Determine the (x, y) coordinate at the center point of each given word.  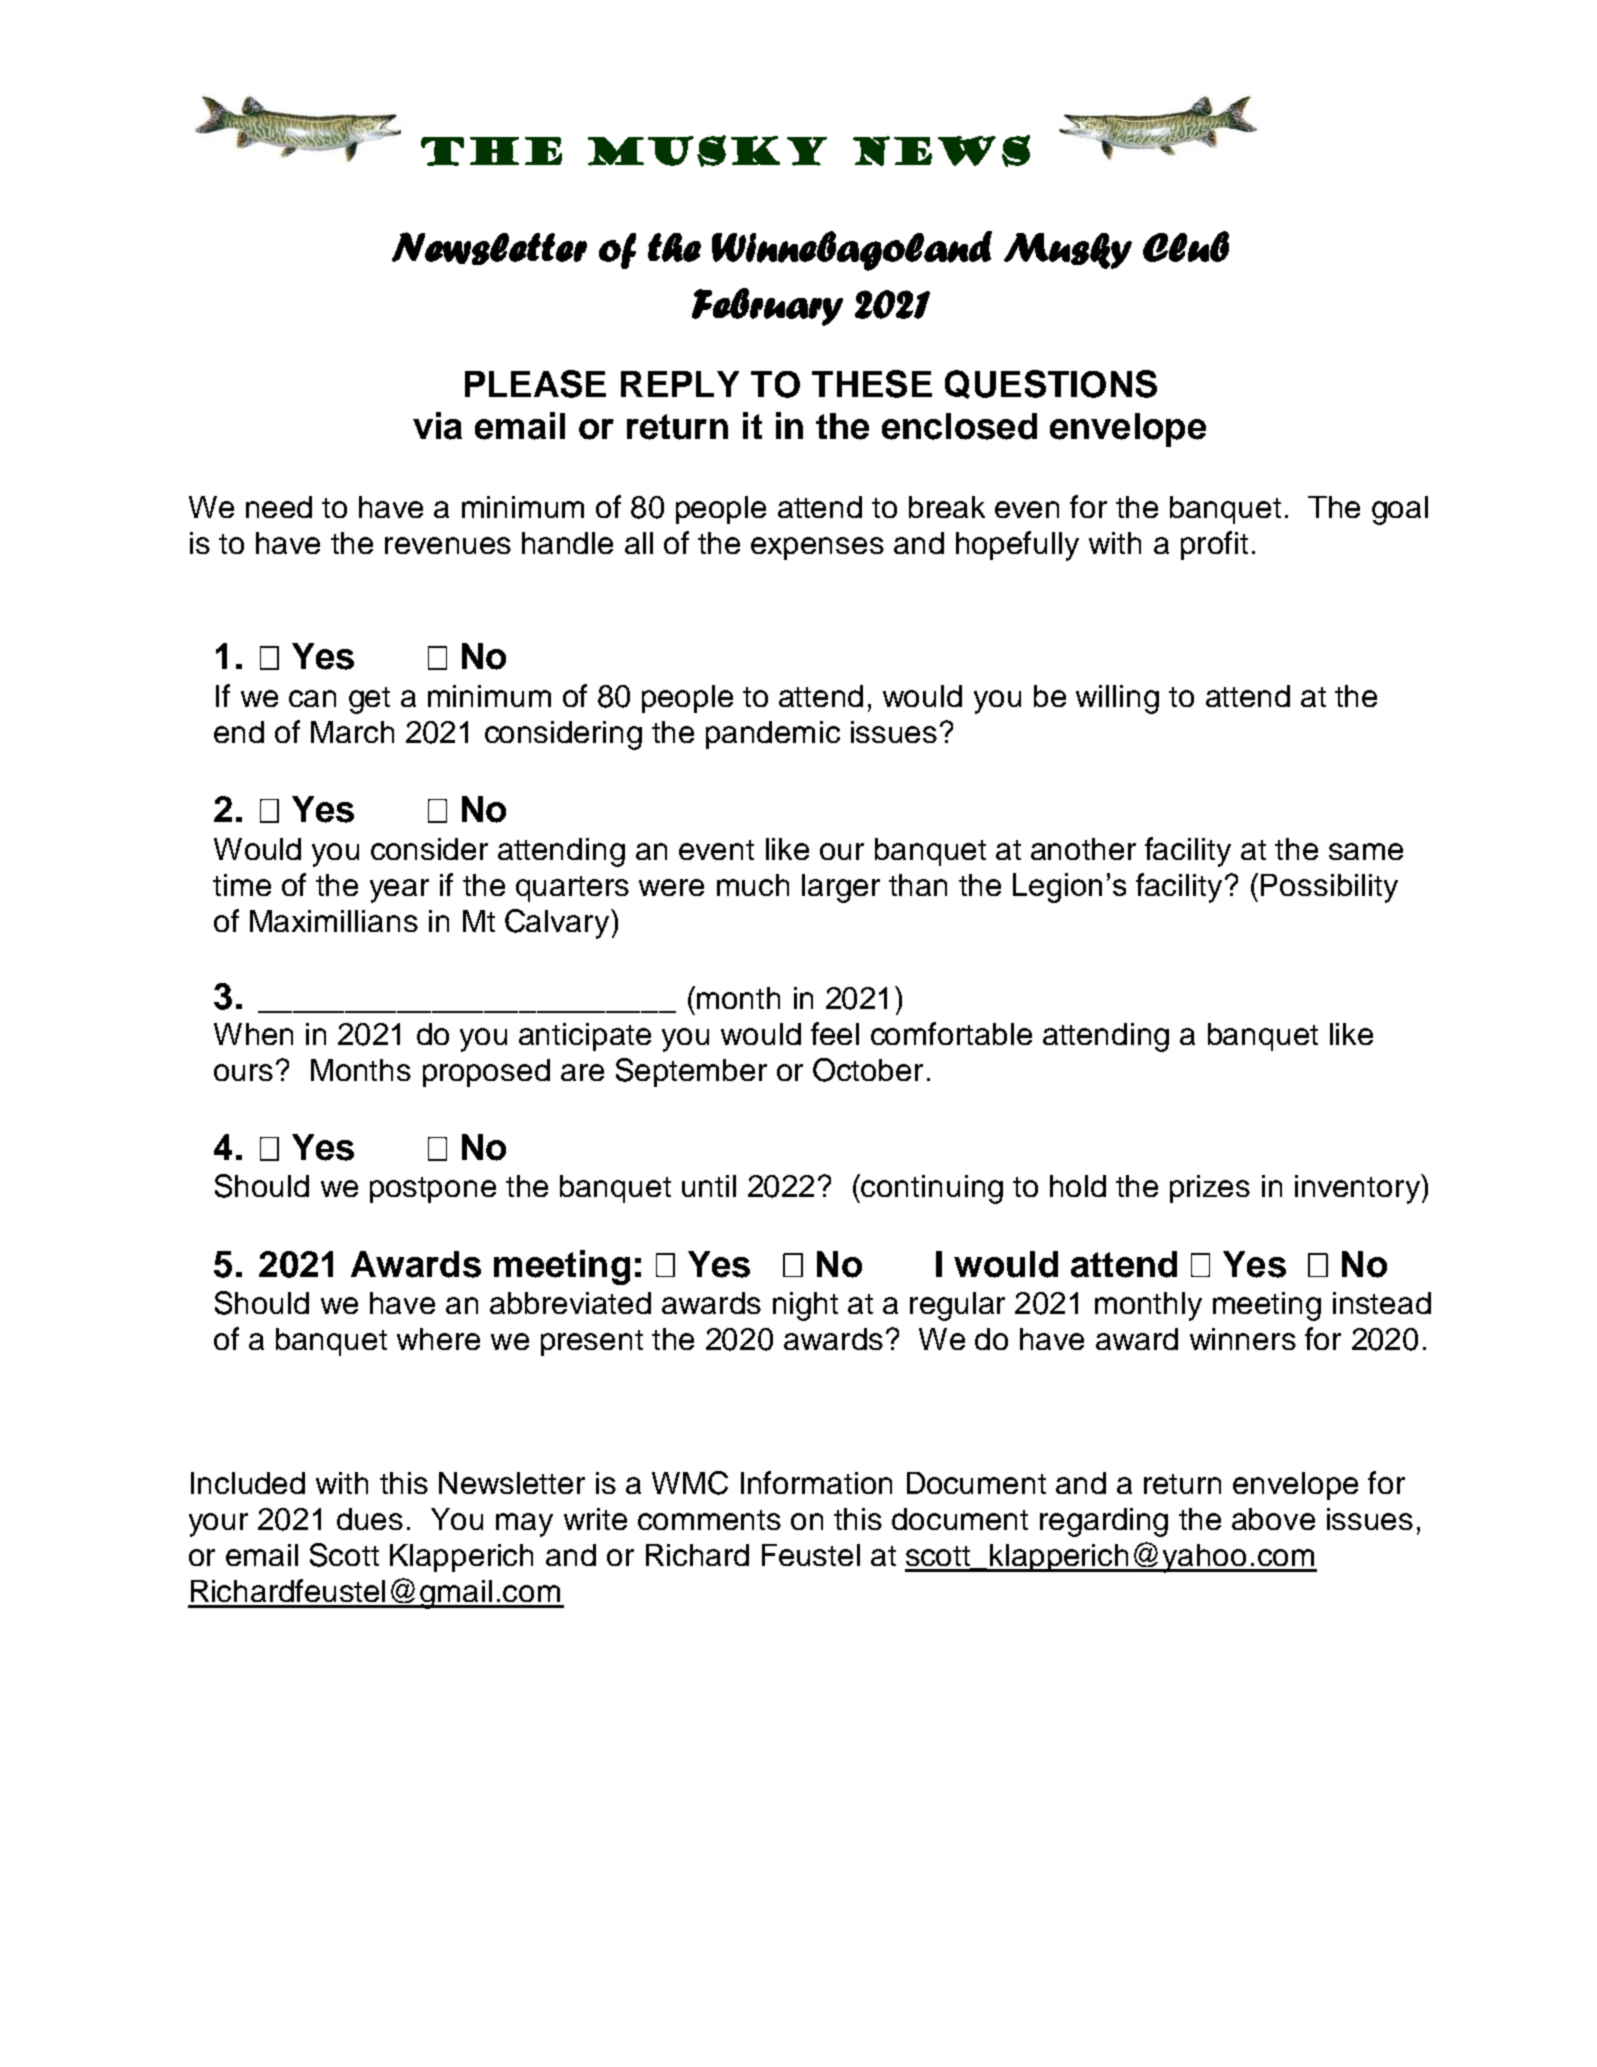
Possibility (1329, 888)
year (399, 891)
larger (841, 888)
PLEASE (535, 384)
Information (816, 1482)
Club (1186, 246)
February (767, 307)
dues (370, 1519)
